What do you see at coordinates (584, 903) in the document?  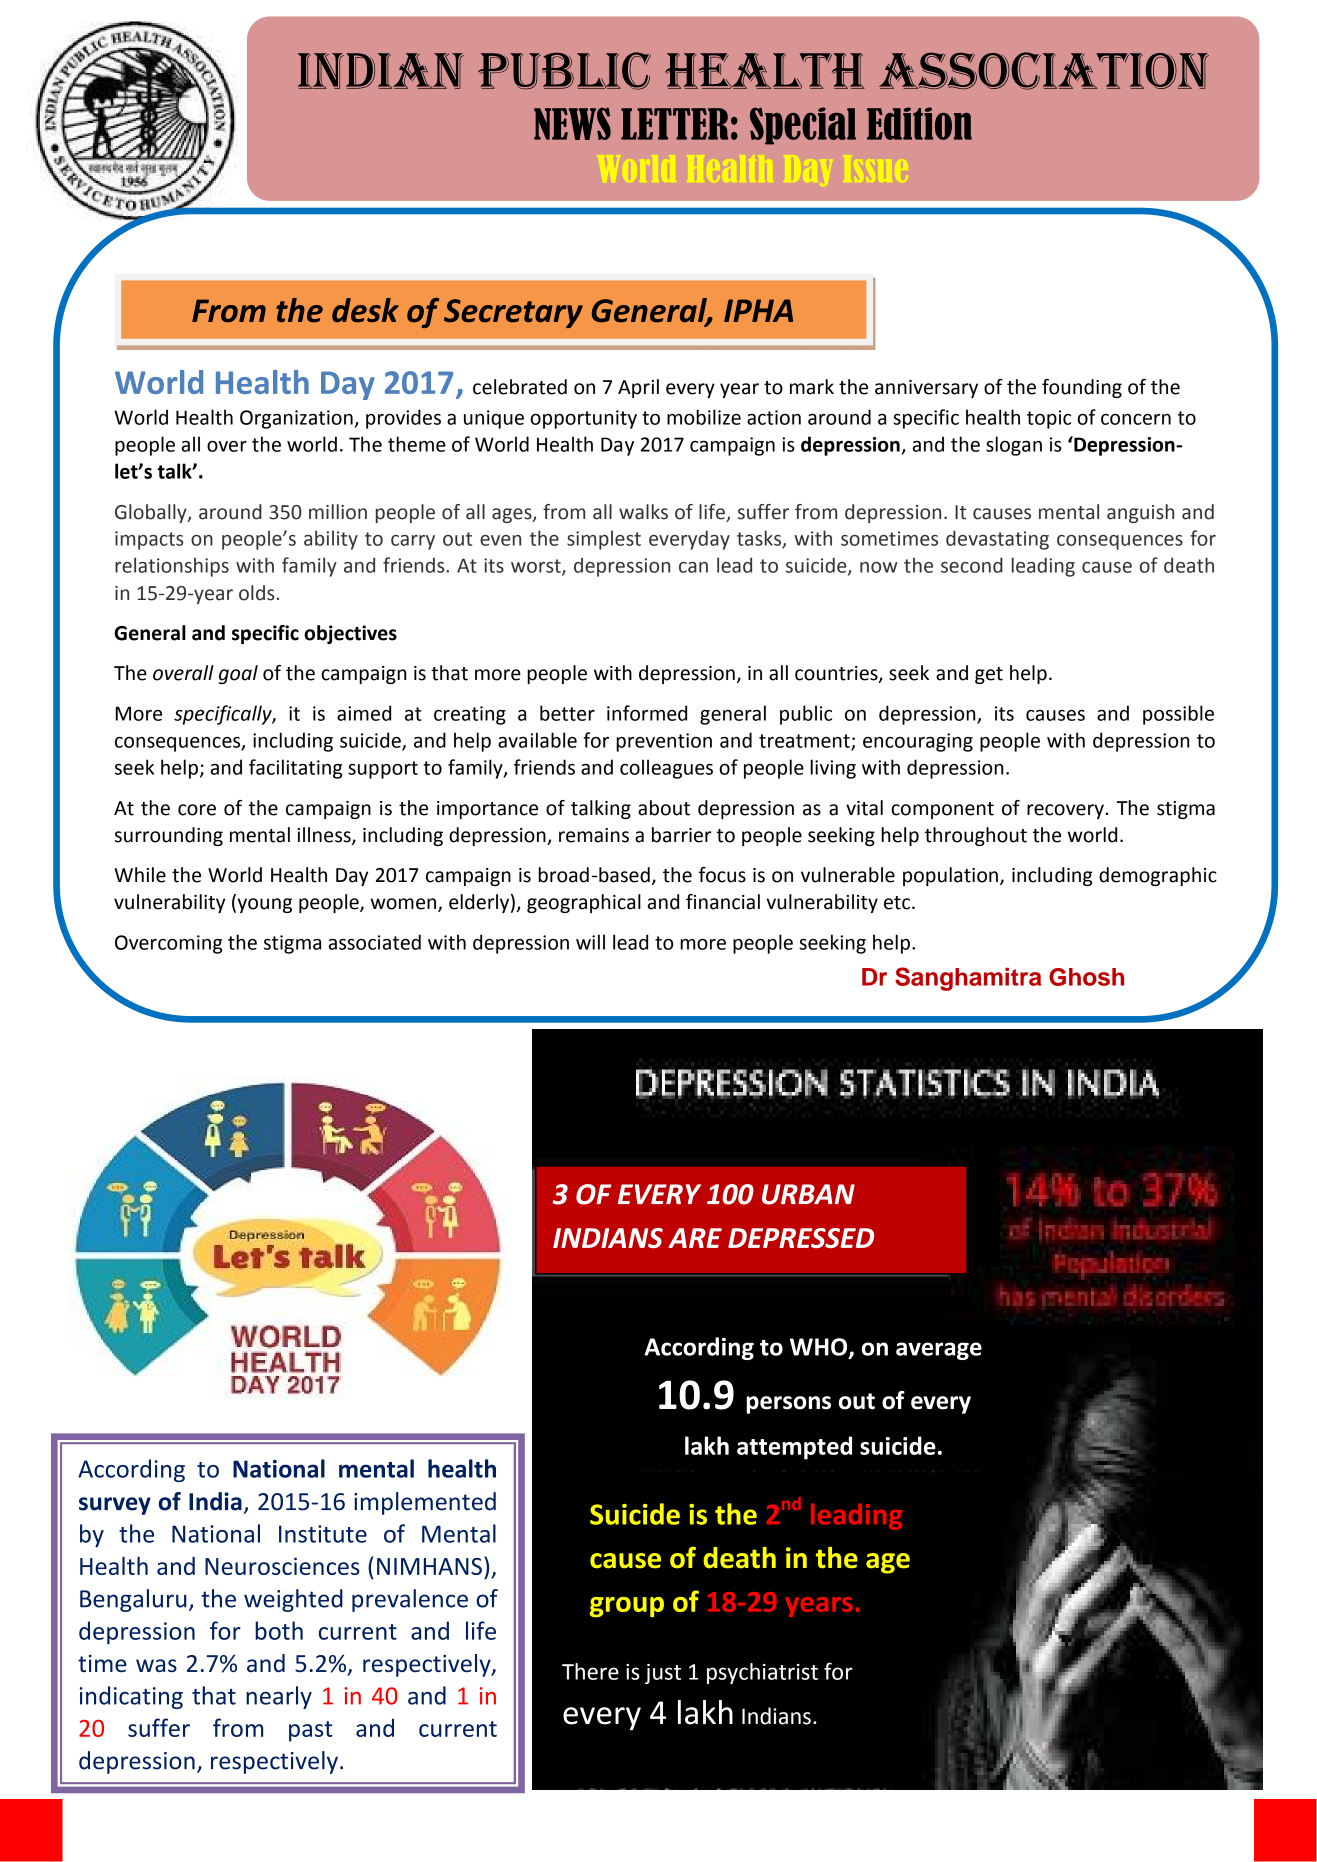 I see `geographical` at bounding box center [584, 903].
